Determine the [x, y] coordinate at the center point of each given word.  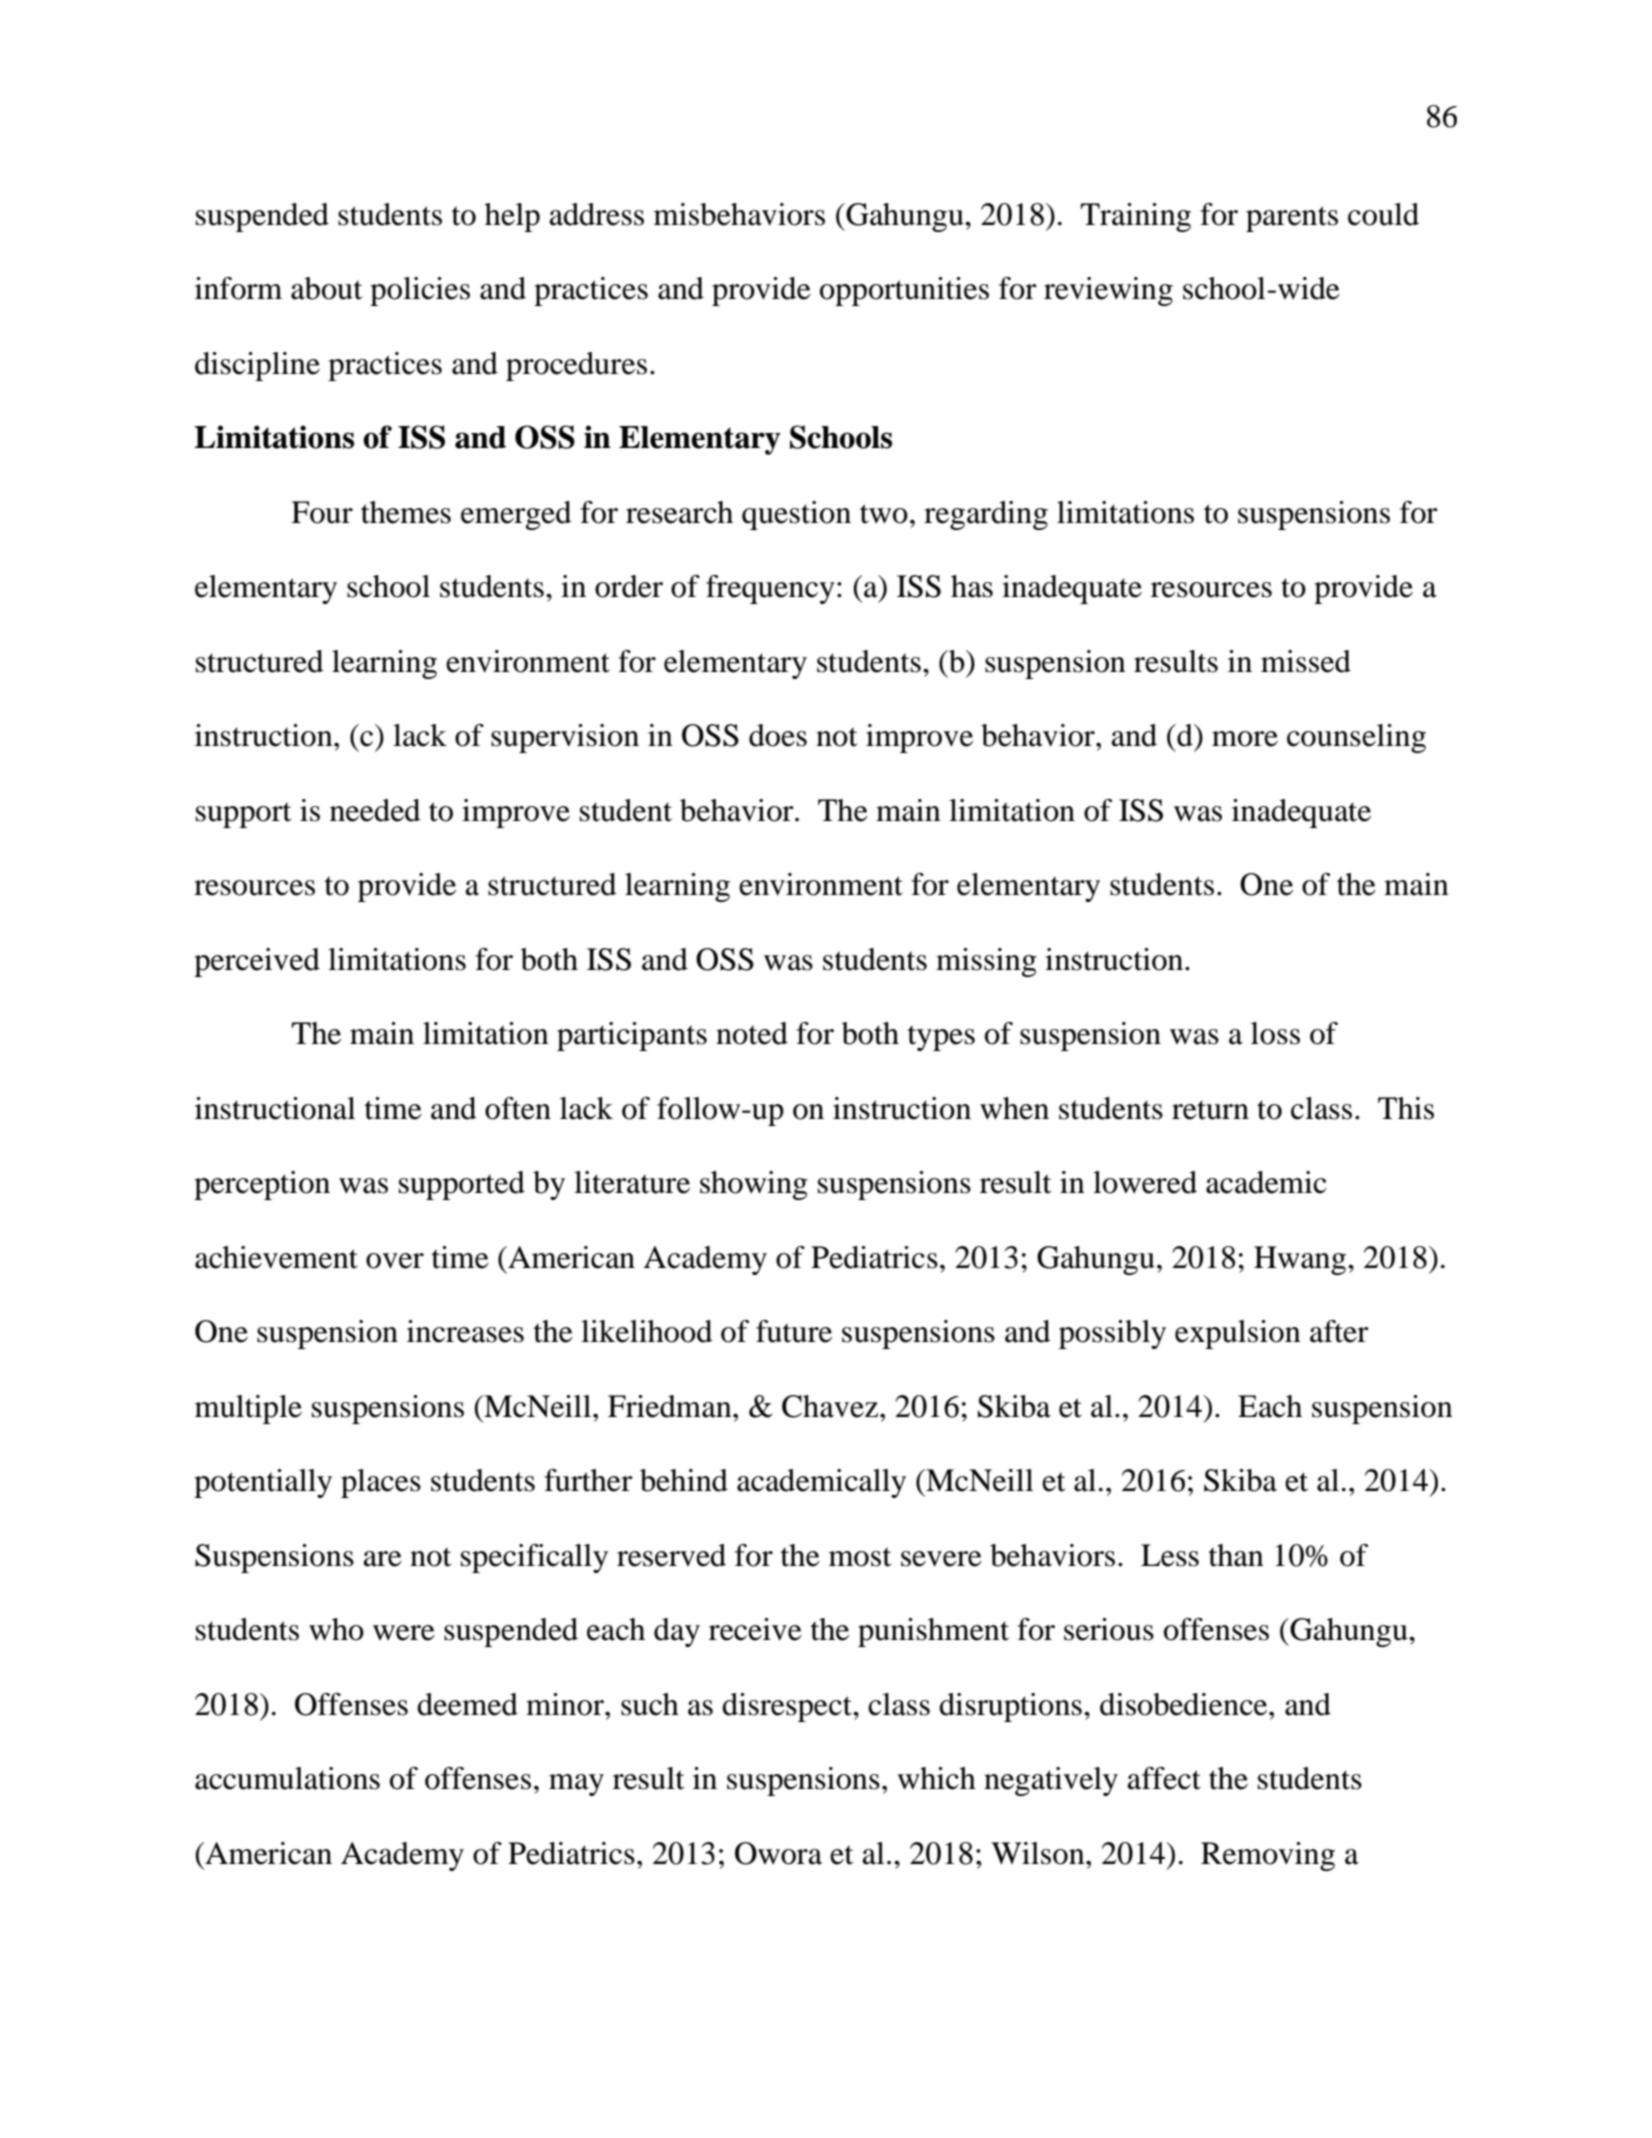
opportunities [904, 291]
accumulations [287, 1778]
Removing [1268, 1856]
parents [1292, 219]
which [936, 1778]
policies [420, 291]
